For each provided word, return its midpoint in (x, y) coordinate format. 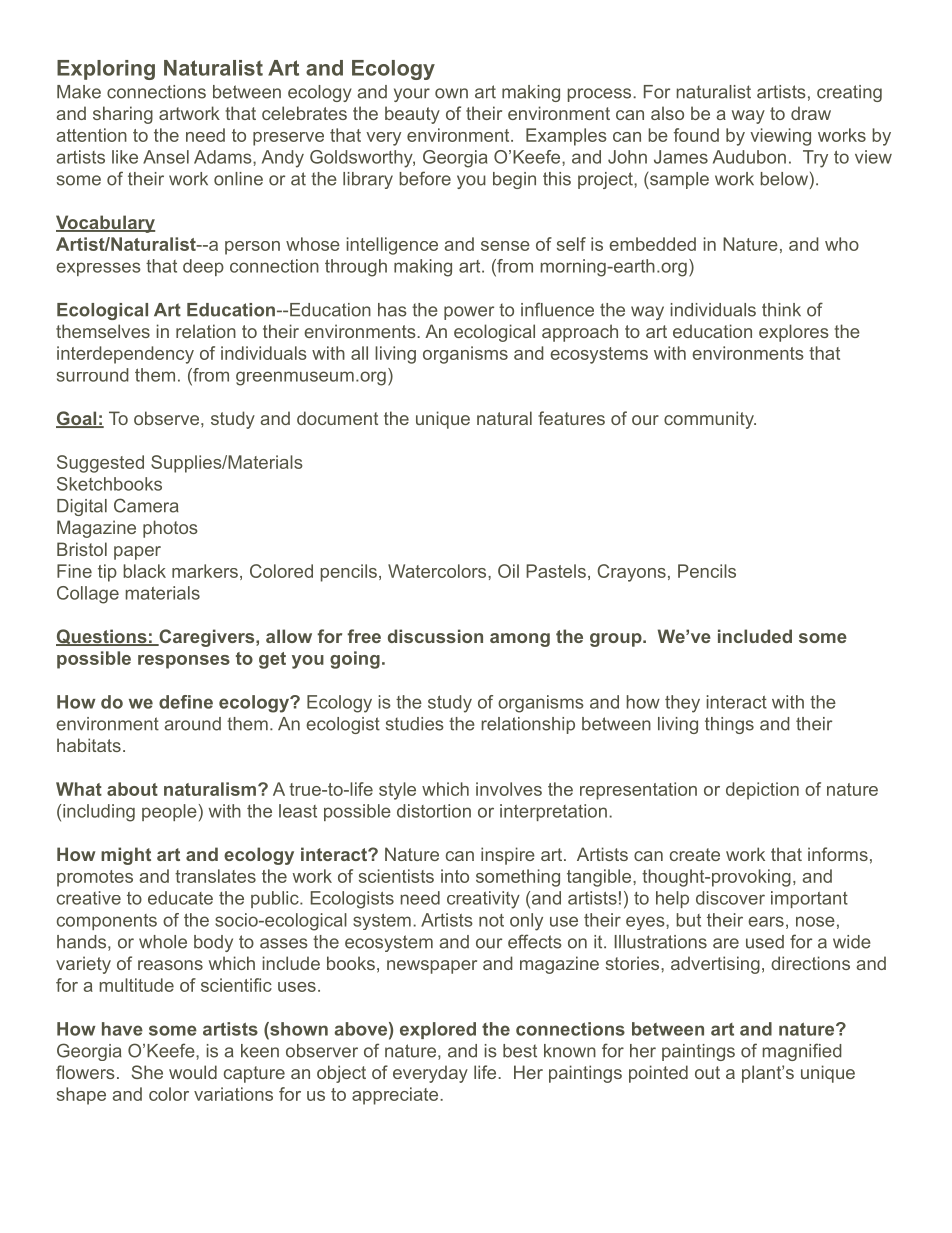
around (192, 724)
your (412, 95)
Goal (77, 419)
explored (438, 1030)
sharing (123, 115)
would (193, 1072)
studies (415, 724)
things (729, 725)
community (710, 420)
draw (811, 113)
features (571, 418)
